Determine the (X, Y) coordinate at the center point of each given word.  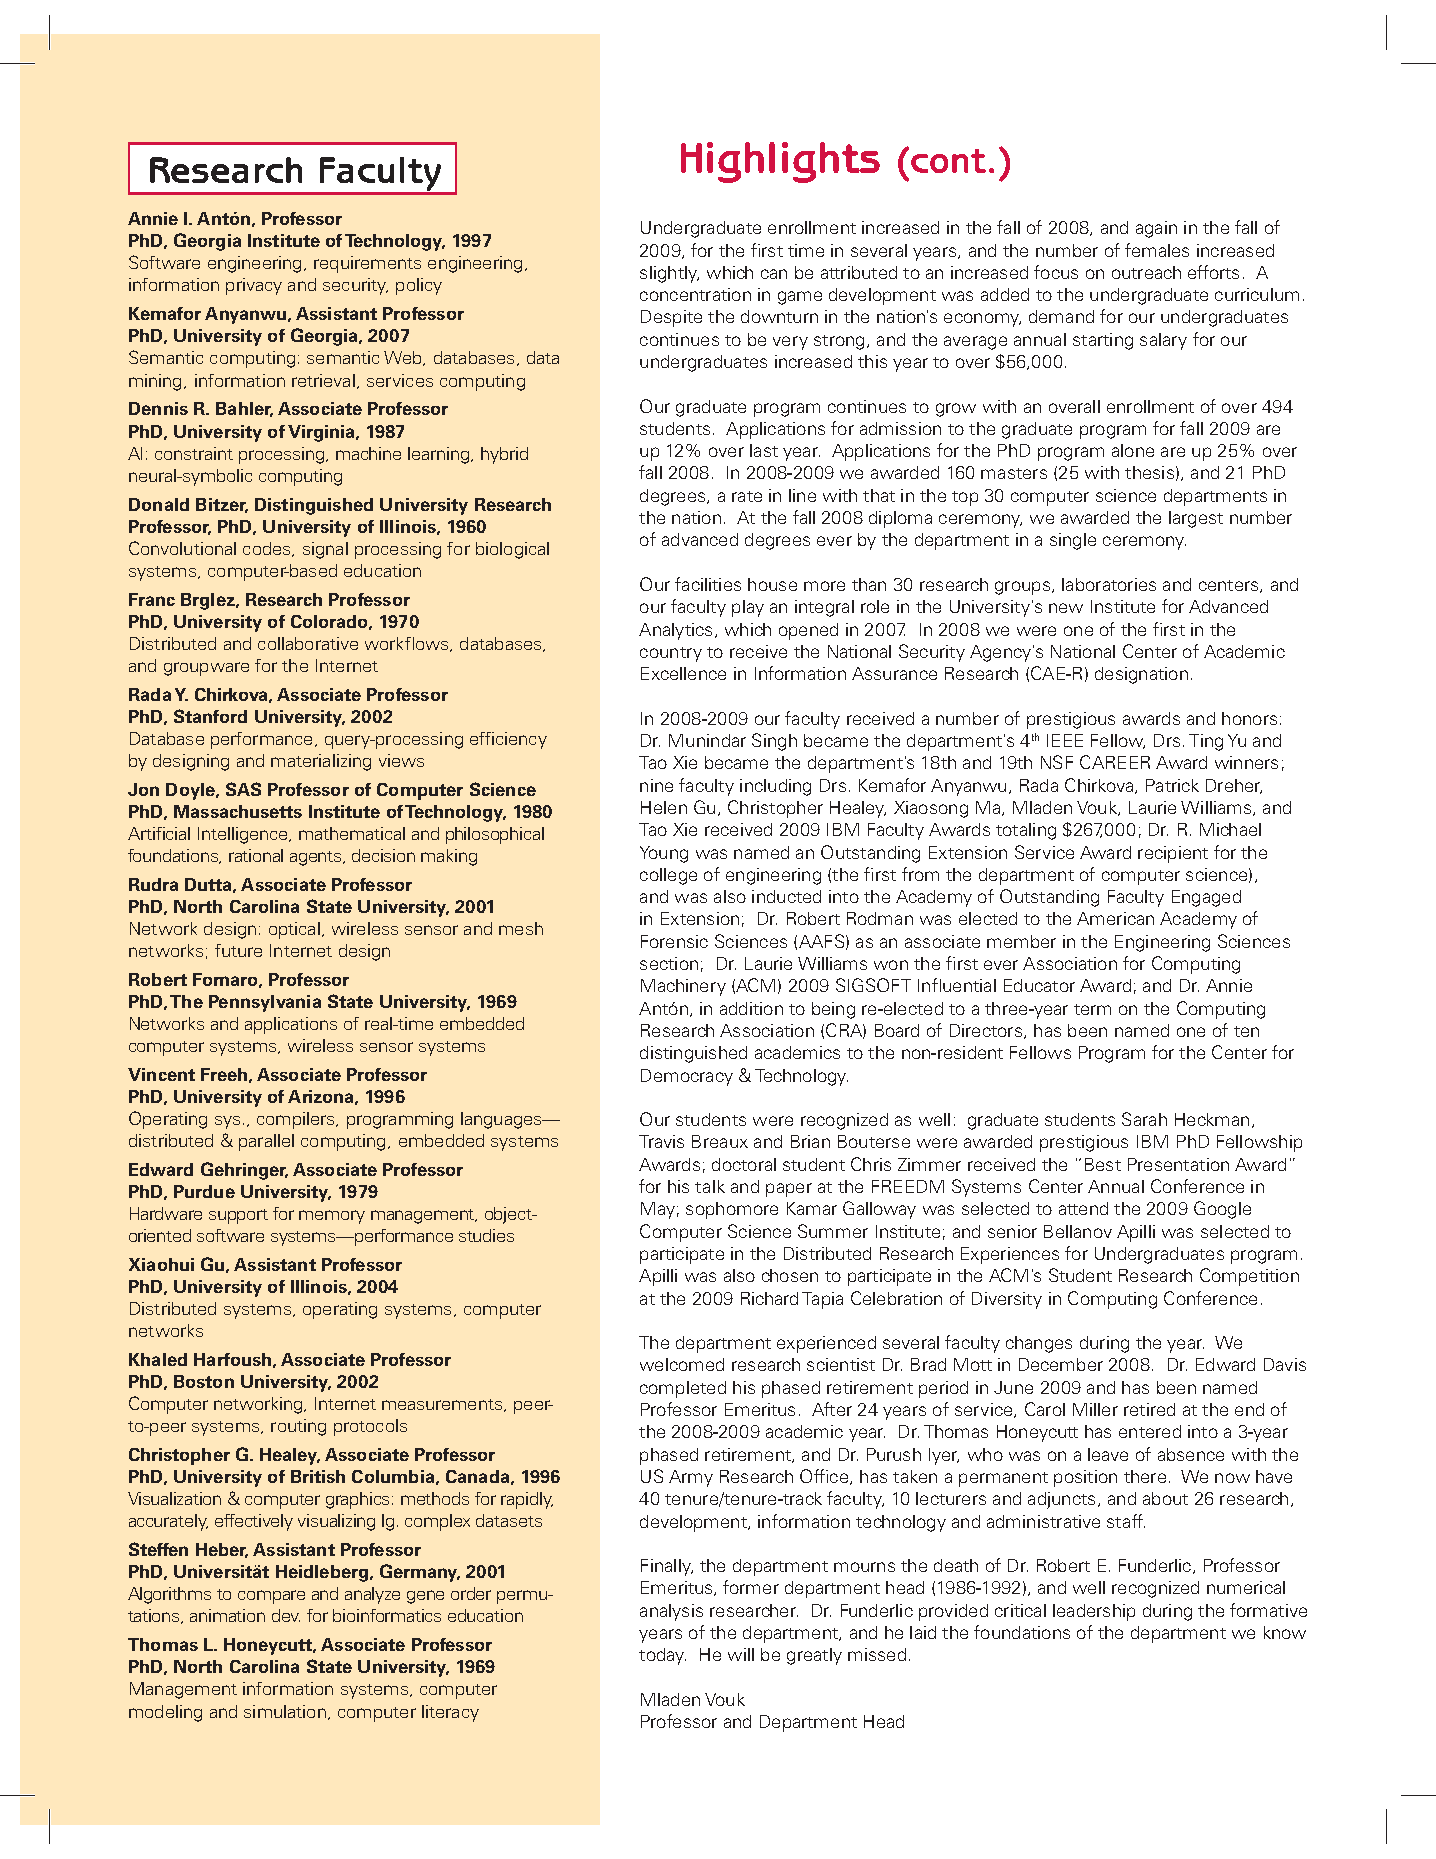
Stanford (210, 716)
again (1156, 229)
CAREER (1115, 762)
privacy (254, 286)
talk (710, 1186)
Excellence (683, 673)
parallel (266, 1142)
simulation (285, 1711)
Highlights (780, 162)
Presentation (1178, 1164)
